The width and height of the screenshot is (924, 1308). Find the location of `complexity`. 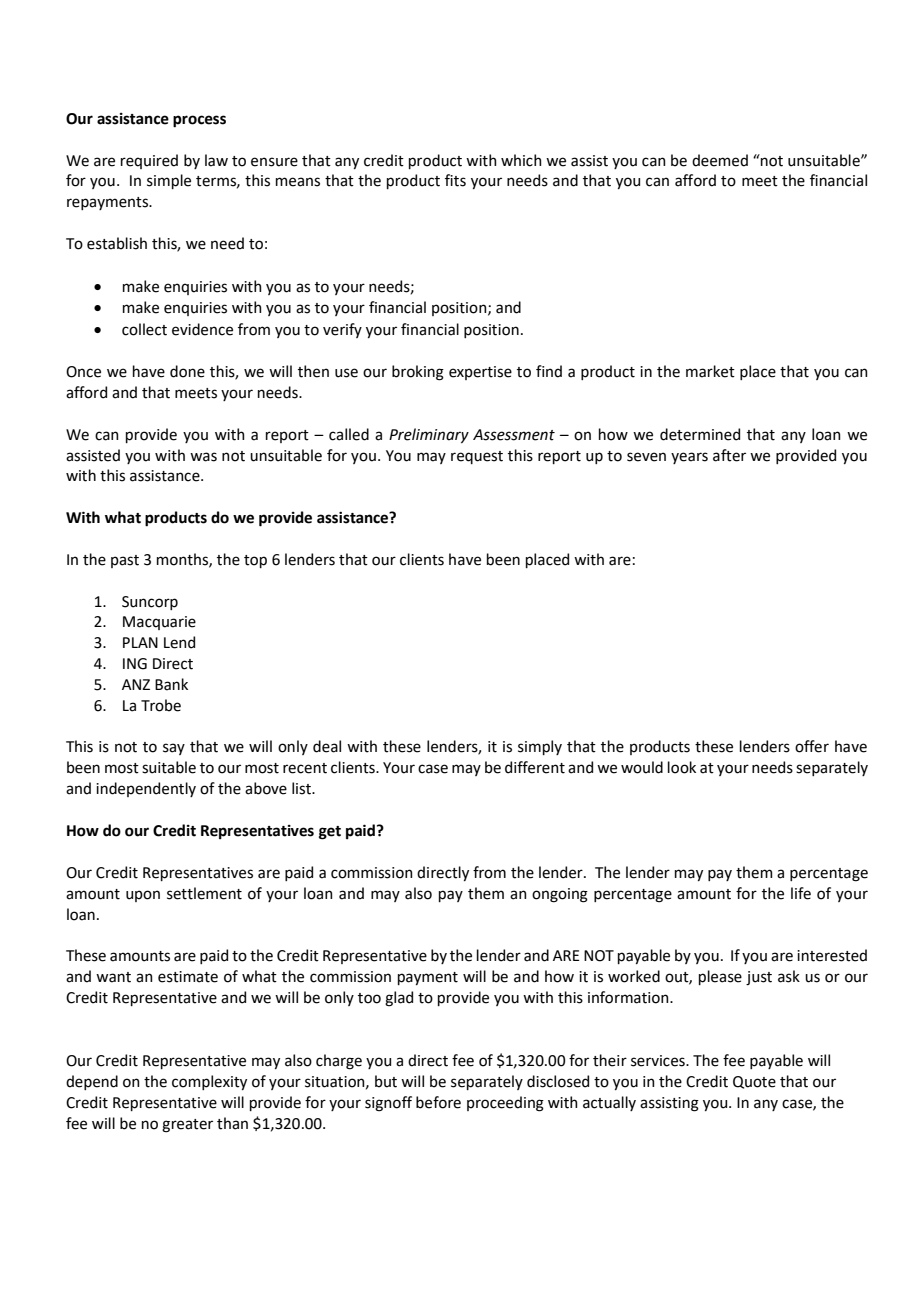

complexity is located at coordinates (209, 1082).
